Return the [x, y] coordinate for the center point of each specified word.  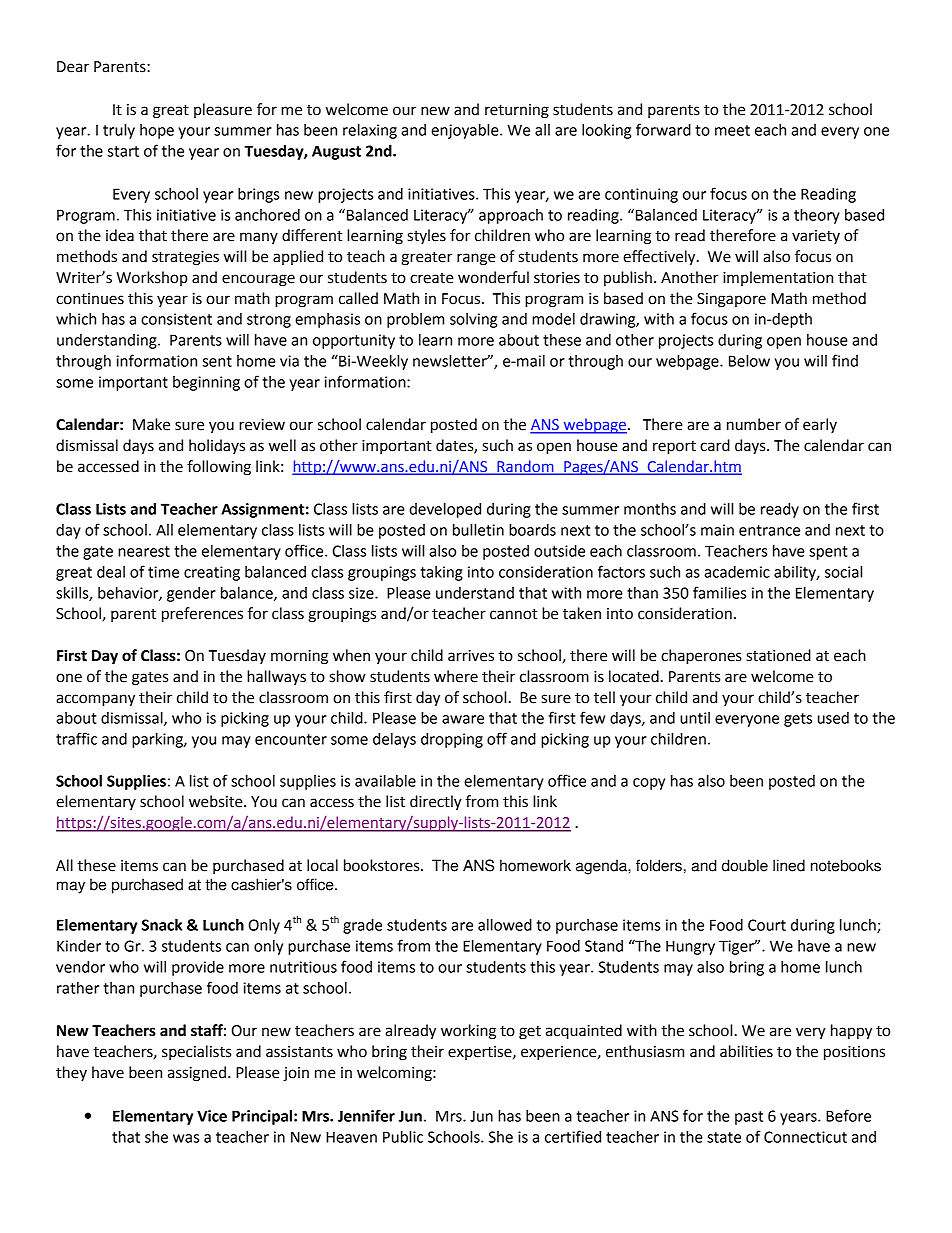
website [217, 801]
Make [151, 424]
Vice [212, 1116]
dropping [452, 740]
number [754, 424]
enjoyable [466, 131]
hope [157, 131]
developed [445, 510]
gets [798, 720]
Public [403, 1137]
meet [732, 130]
